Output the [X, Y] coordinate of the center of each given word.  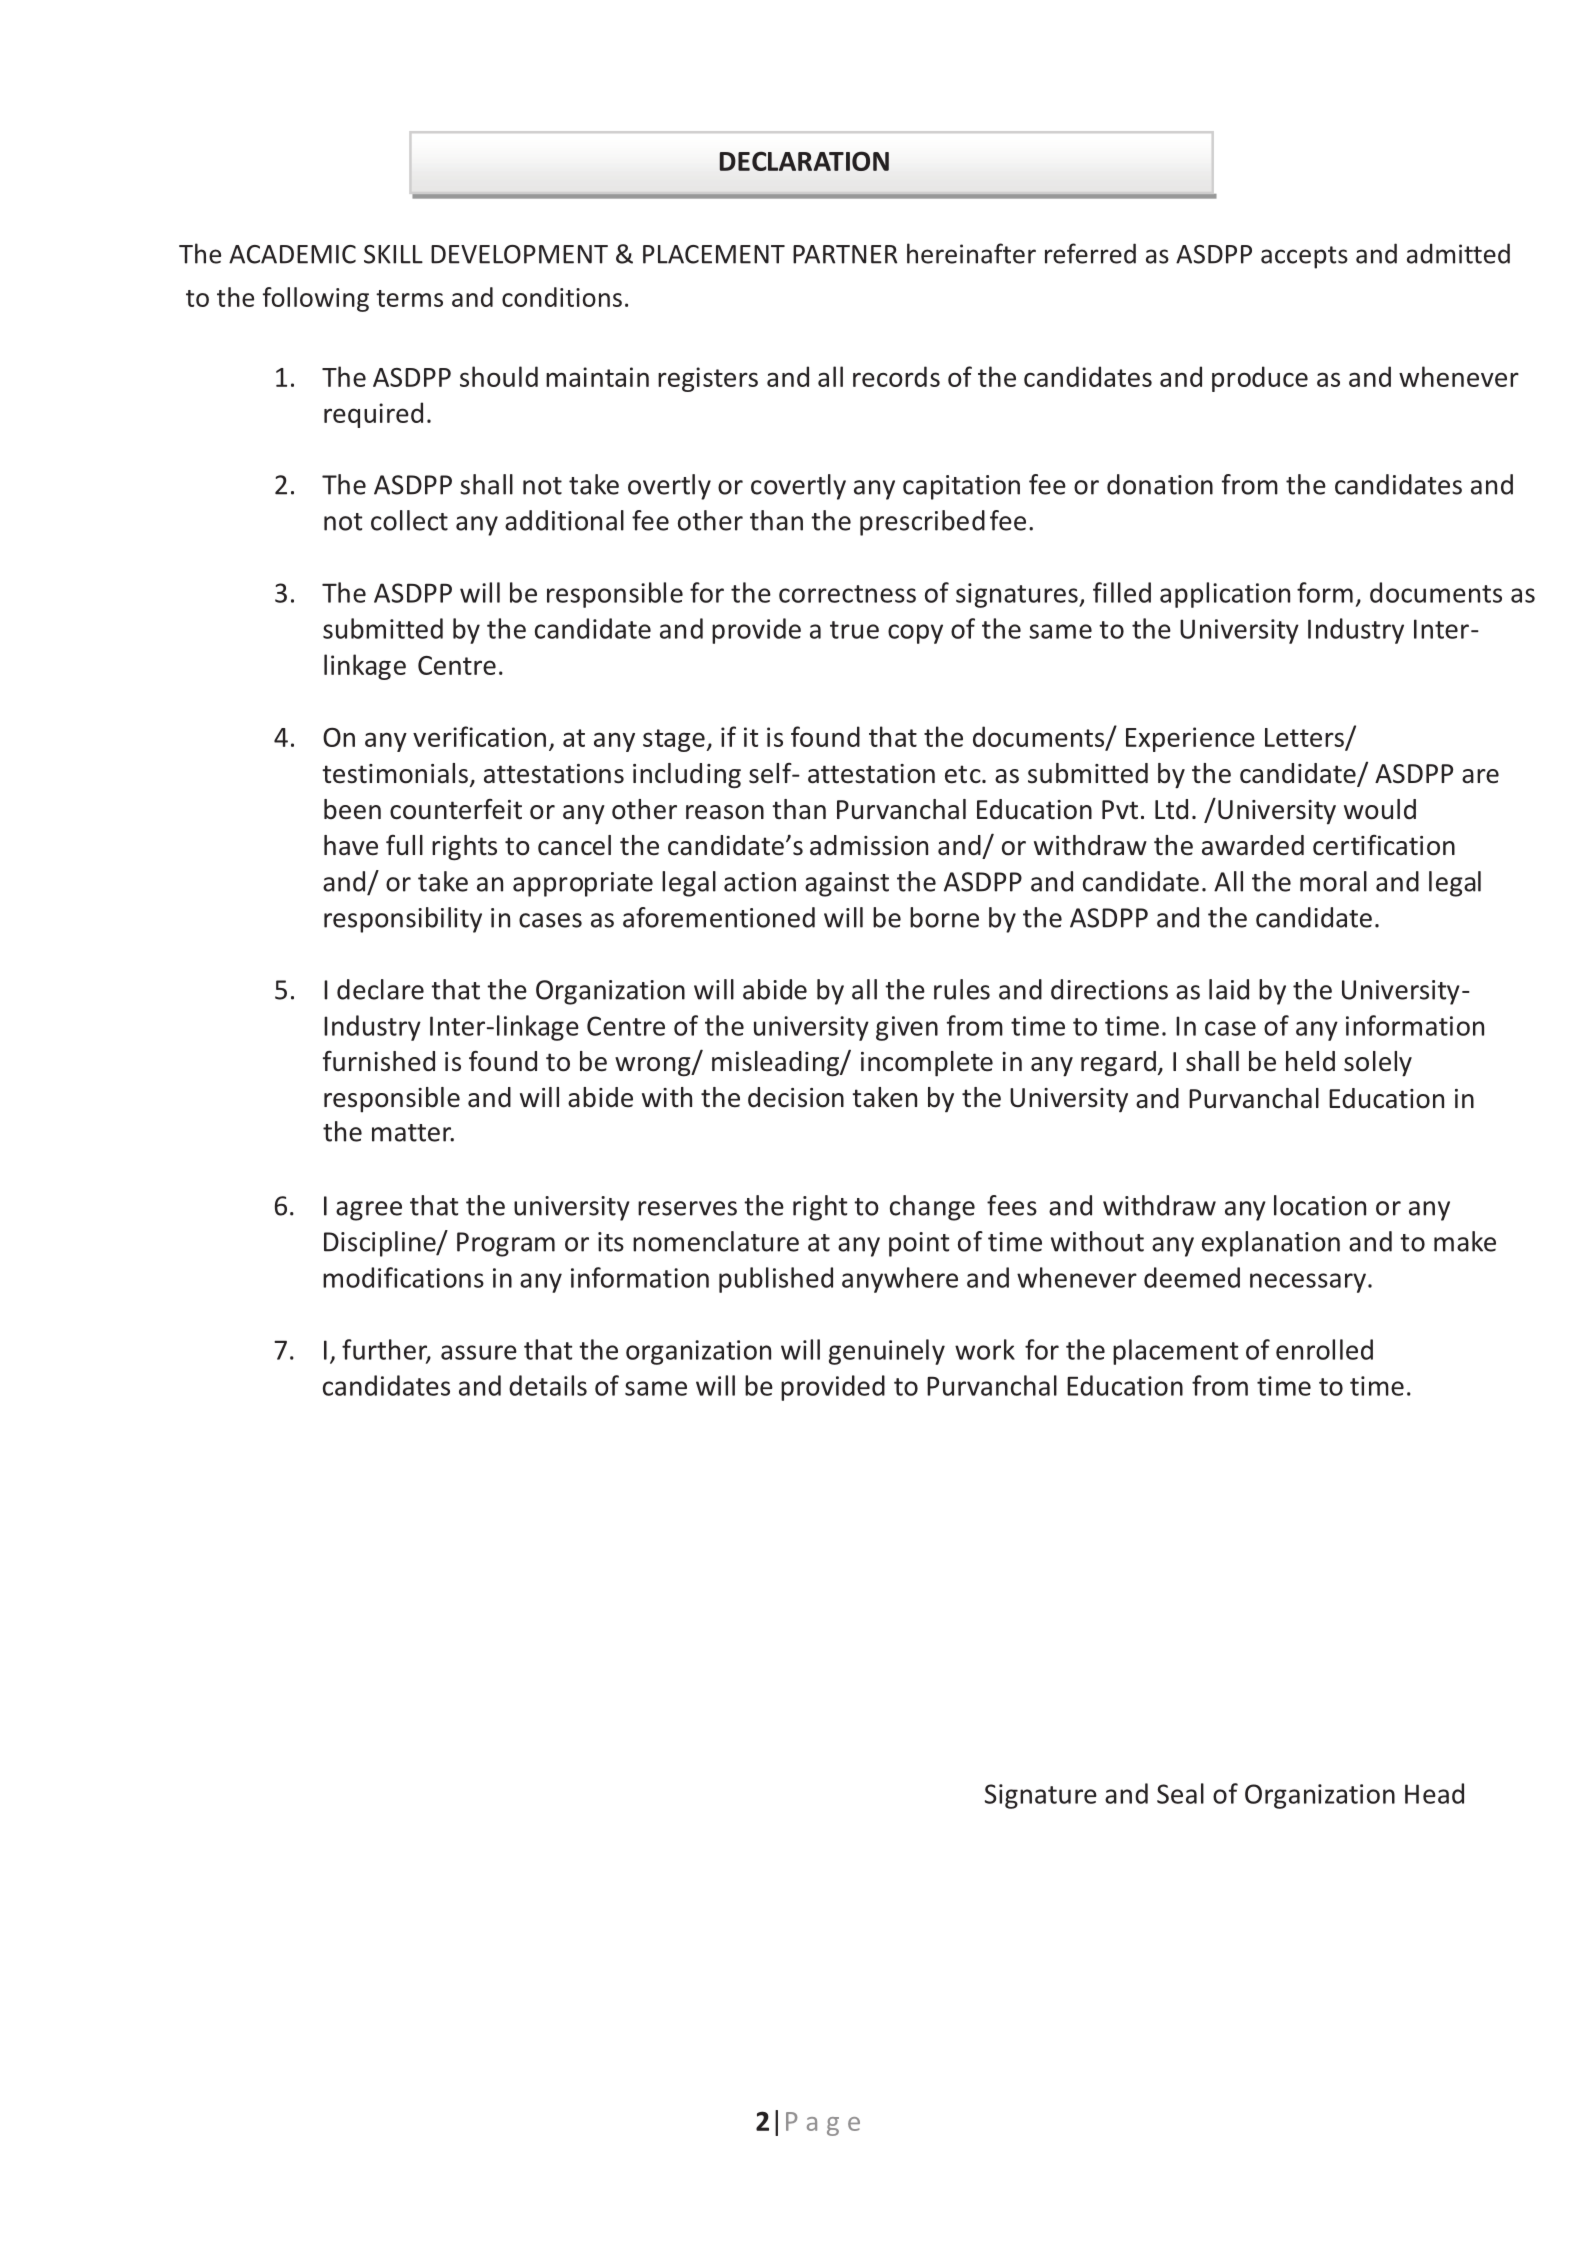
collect [409, 520]
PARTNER [845, 254]
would [1380, 809]
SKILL [393, 254]
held [1310, 1061]
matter [413, 1133]
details [548, 1385]
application [1225, 595]
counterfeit [456, 809]
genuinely [887, 1352]
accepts [1304, 257]
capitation [961, 487]
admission [869, 845]
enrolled [1324, 1349]
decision [796, 1097]
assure [479, 1352]
